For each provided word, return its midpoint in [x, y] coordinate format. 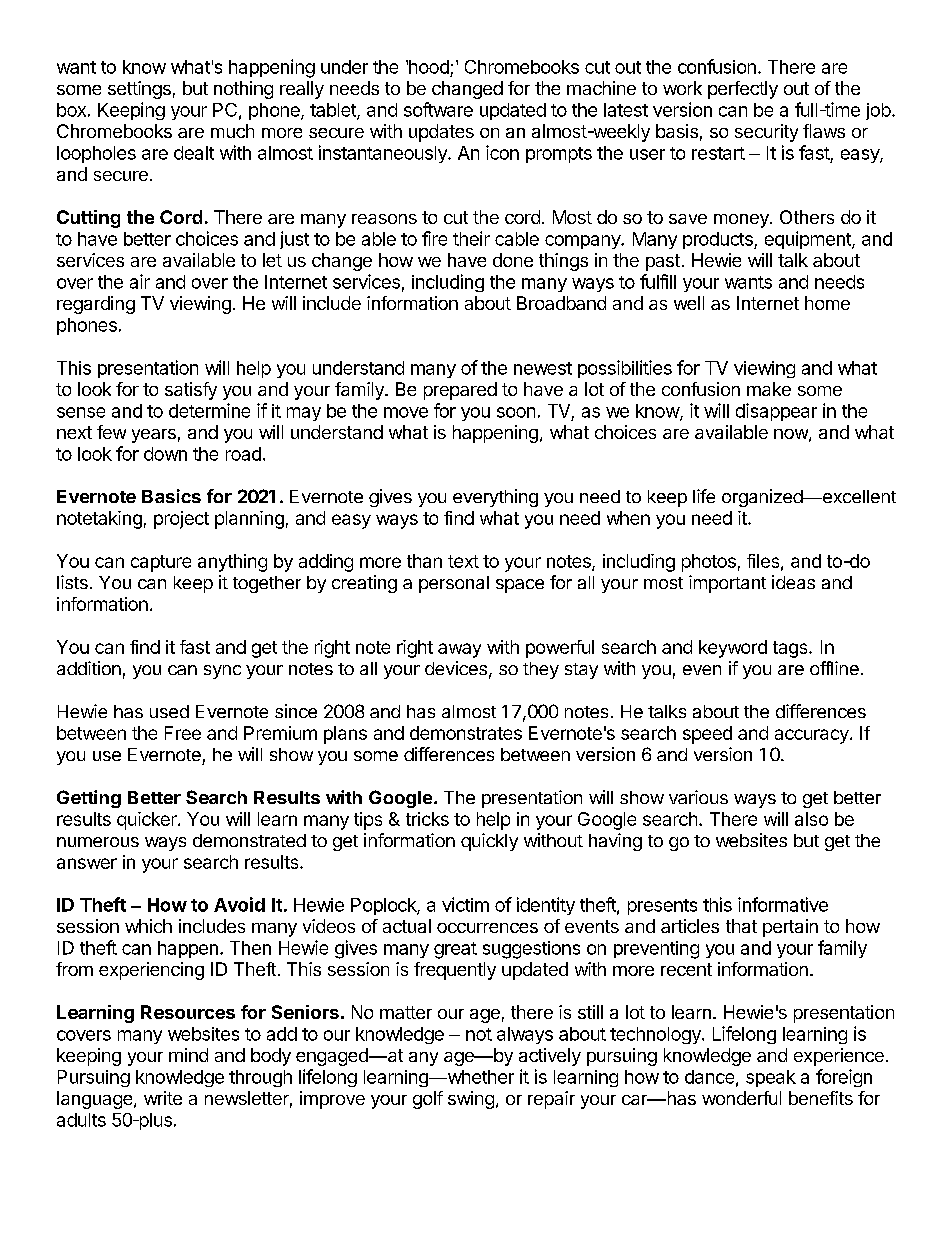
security [766, 133]
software [438, 109]
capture [161, 563]
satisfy [191, 391]
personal [454, 584]
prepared [460, 391]
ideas [793, 582]
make [769, 389]
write [163, 1098]
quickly [489, 842]
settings [139, 90]
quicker [148, 821]
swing [471, 1100]
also [811, 819]
